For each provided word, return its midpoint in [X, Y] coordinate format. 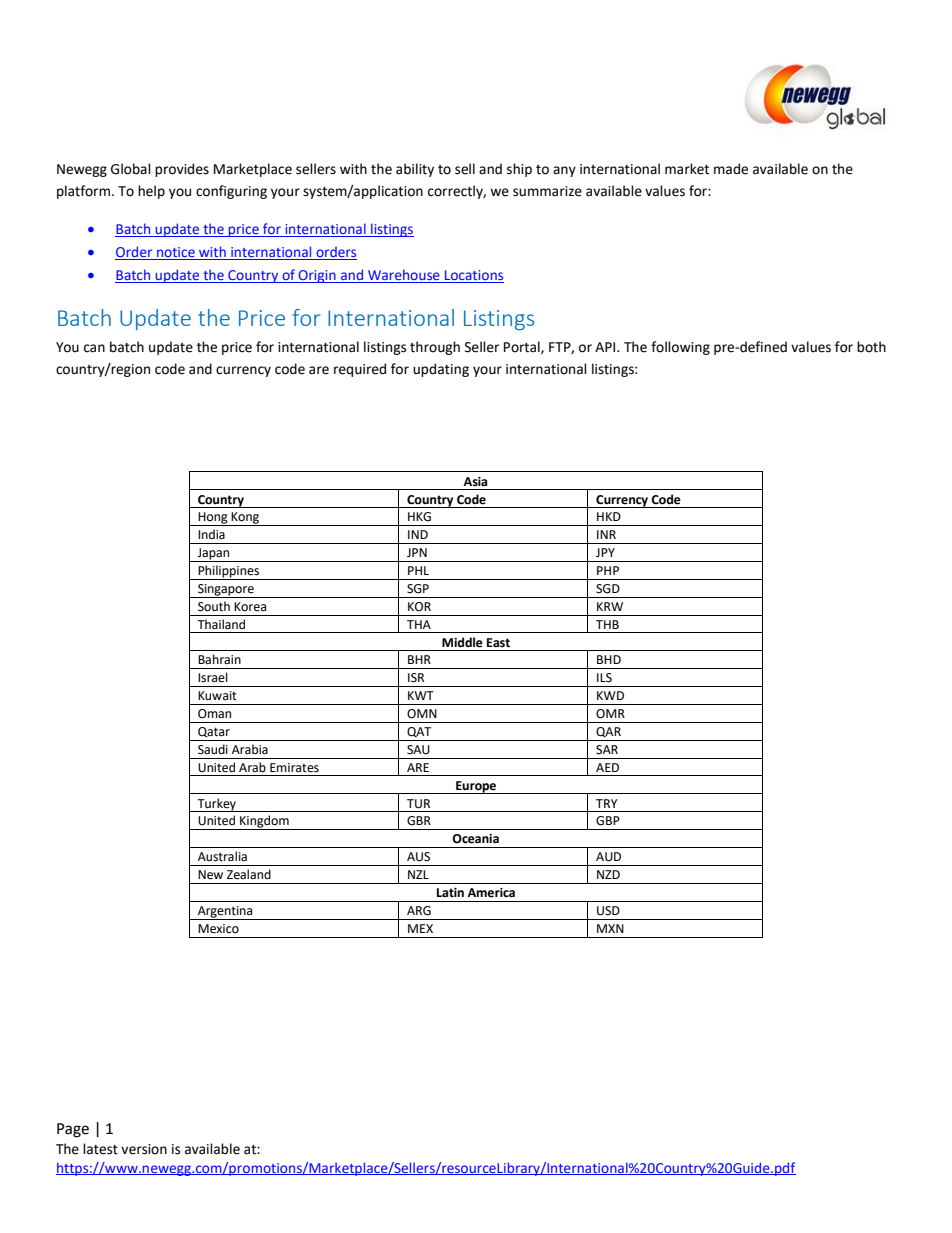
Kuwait [217, 695]
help [151, 192]
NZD [608, 874]
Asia [475, 482]
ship [519, 170]
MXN [610, 928]
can [94, 348]
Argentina [225, 913]
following [680, 348]
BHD [609, 659]
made [731, 169]
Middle [462, 642]
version [144, 1149]
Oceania [475, 839]
